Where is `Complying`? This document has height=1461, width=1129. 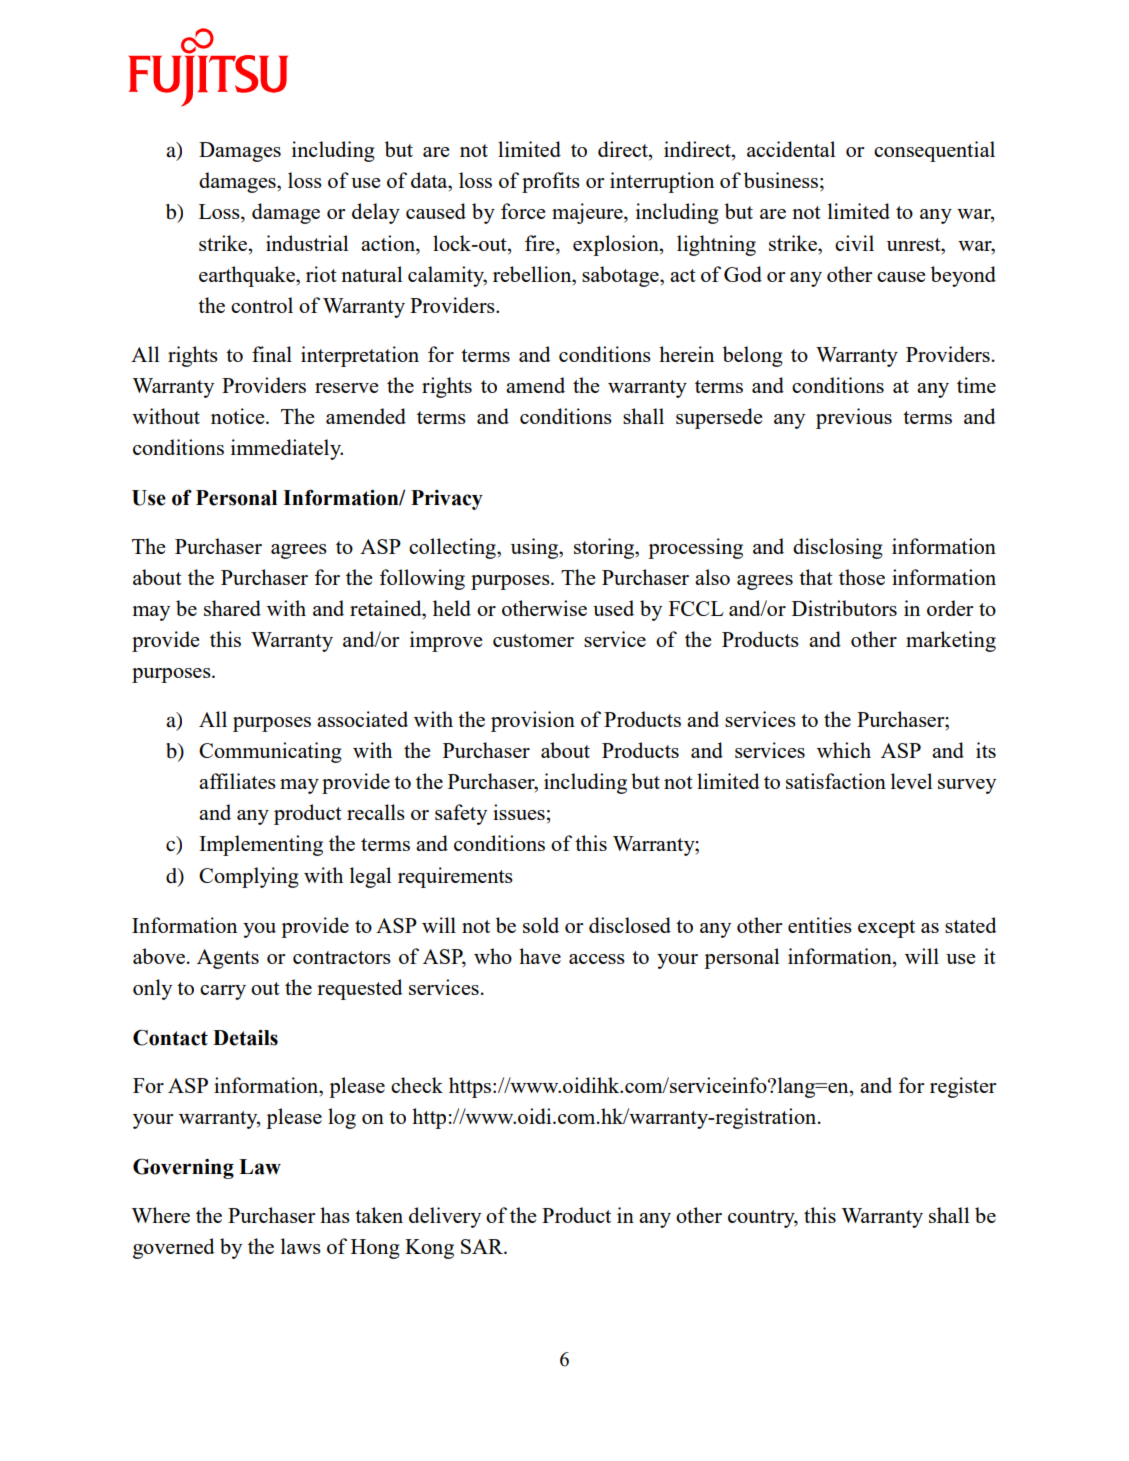
Complying is located at coordinates (249, 877).
